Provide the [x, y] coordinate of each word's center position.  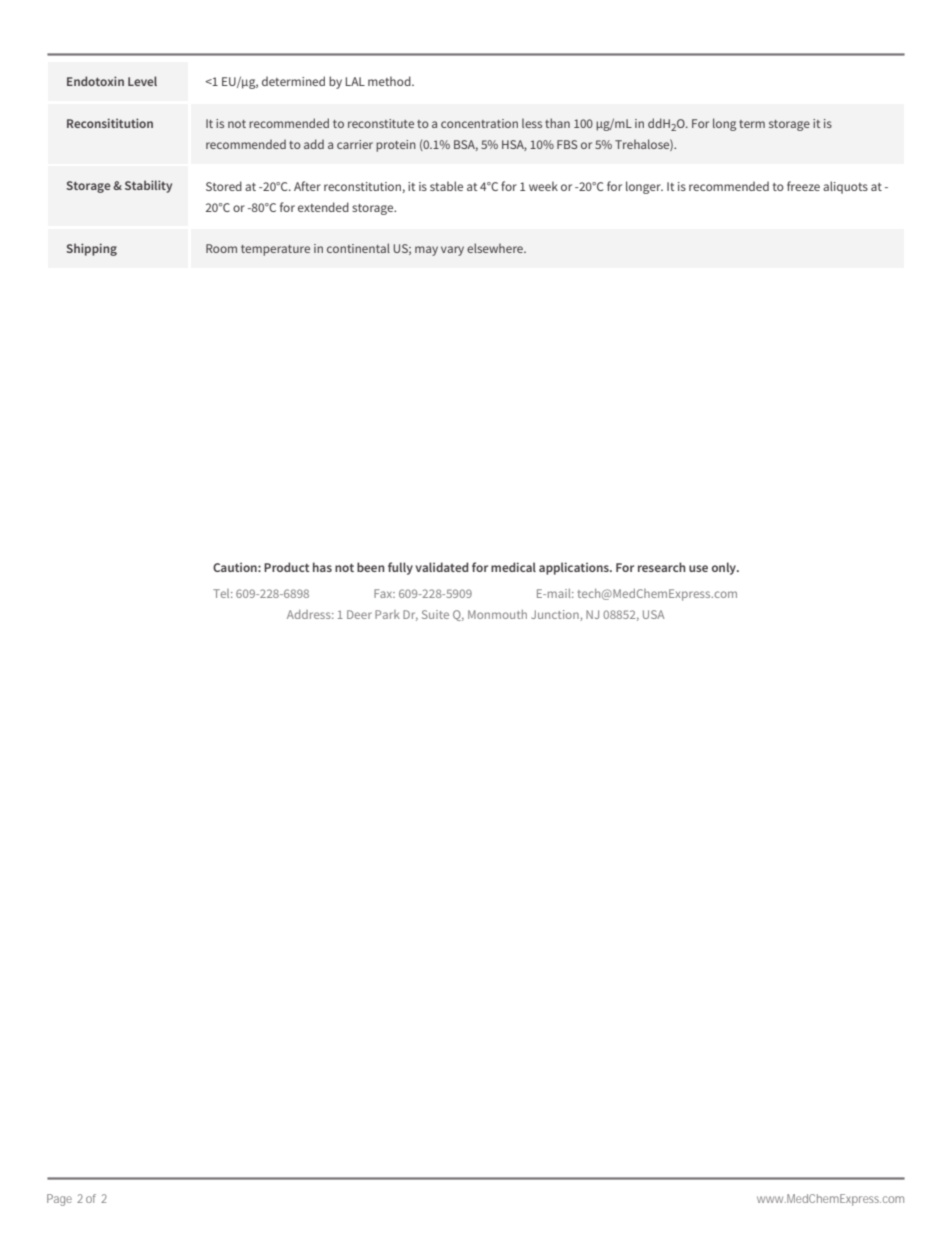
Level [142, 81]
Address [310, 614]
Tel [222, 593]
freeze [803, 186]
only [725, 568]
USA [653, 614]
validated [441, 567]
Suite [435, 614]
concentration [479, 123]
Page [59, 1200]
